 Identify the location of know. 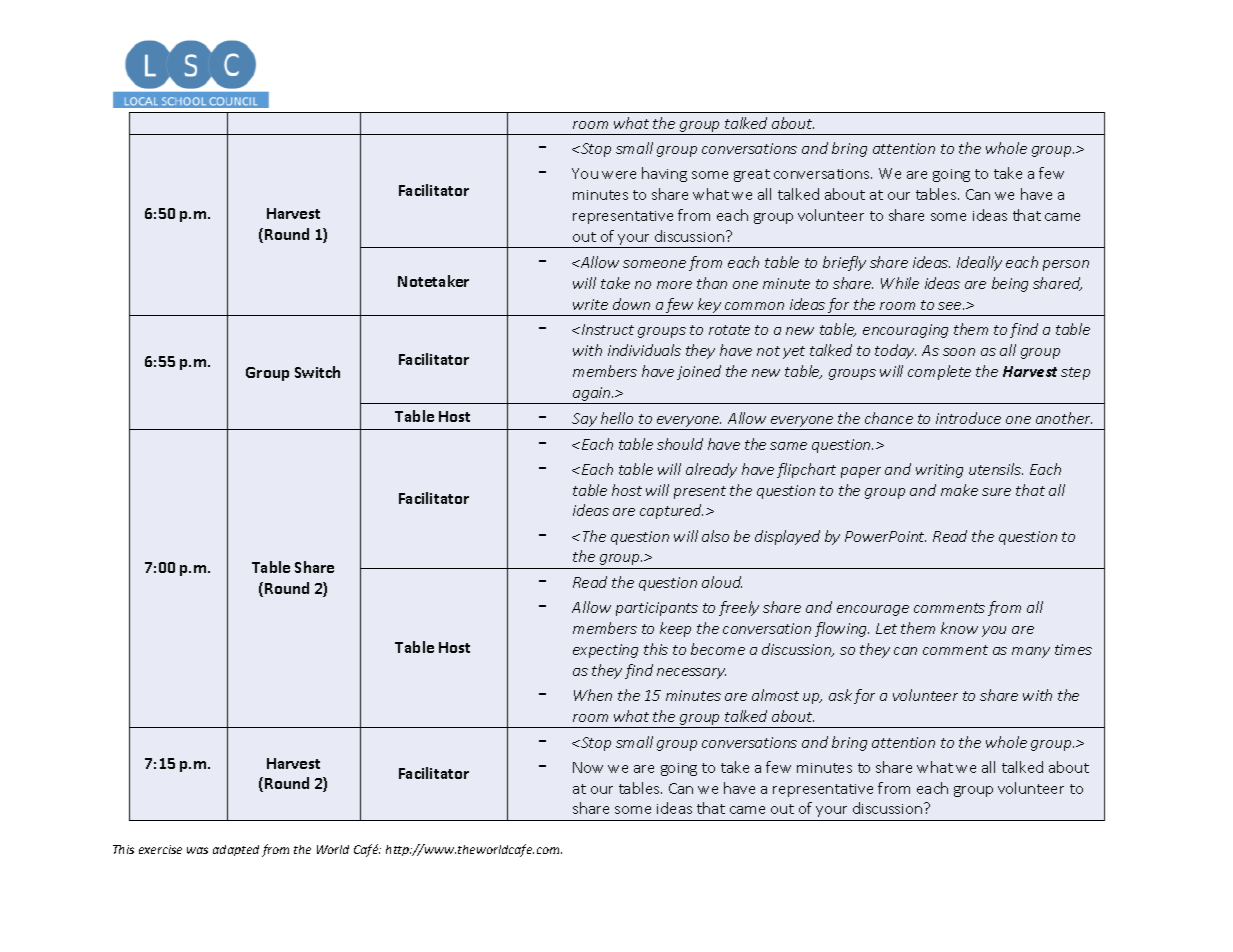
(959, 628).
